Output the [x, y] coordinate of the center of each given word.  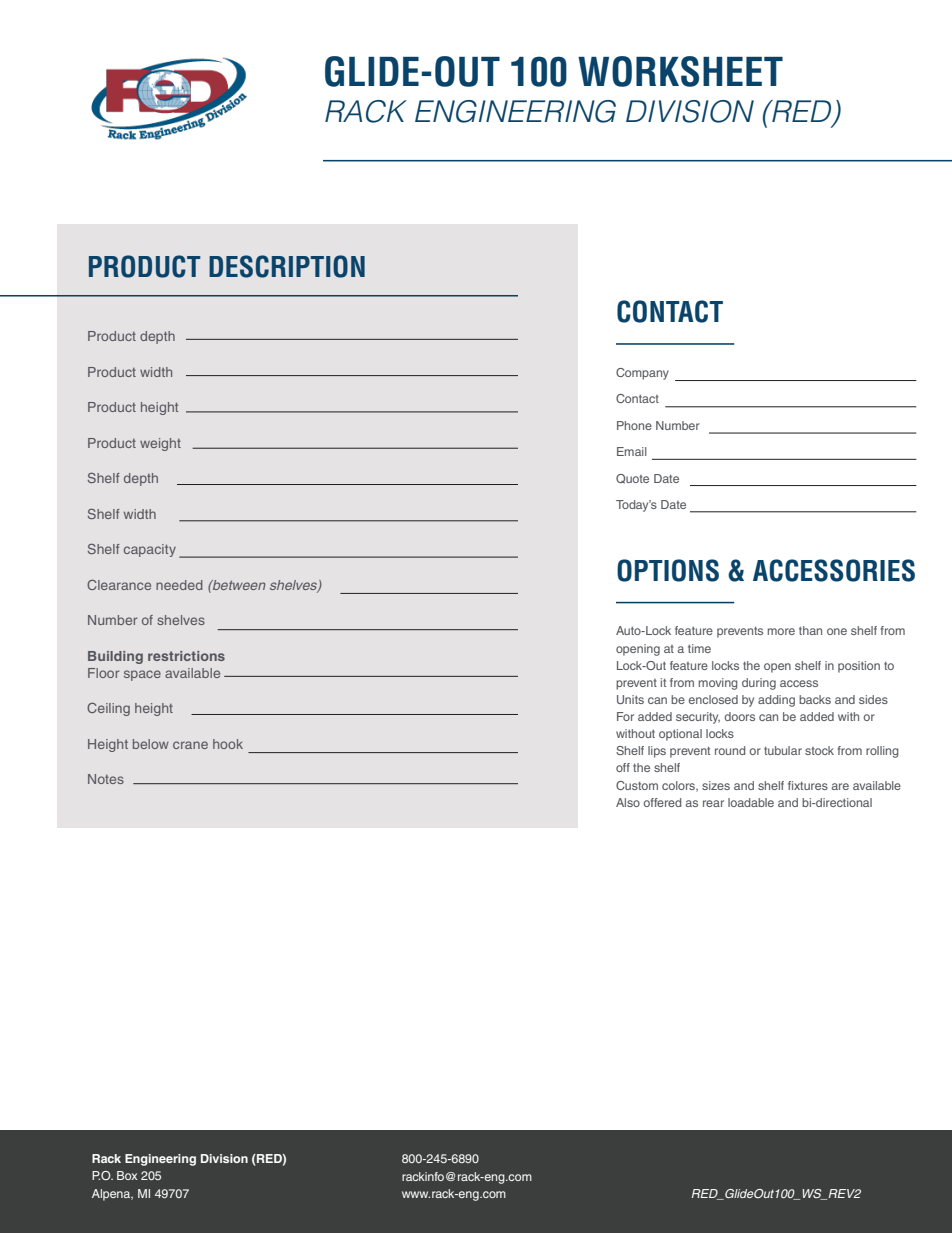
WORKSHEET [680, 71]
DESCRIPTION [287, 266]
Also [628, 802]
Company [642, 374]
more [781, 631]
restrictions [186, 656]
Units [630, 699]
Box [127, 1175]
